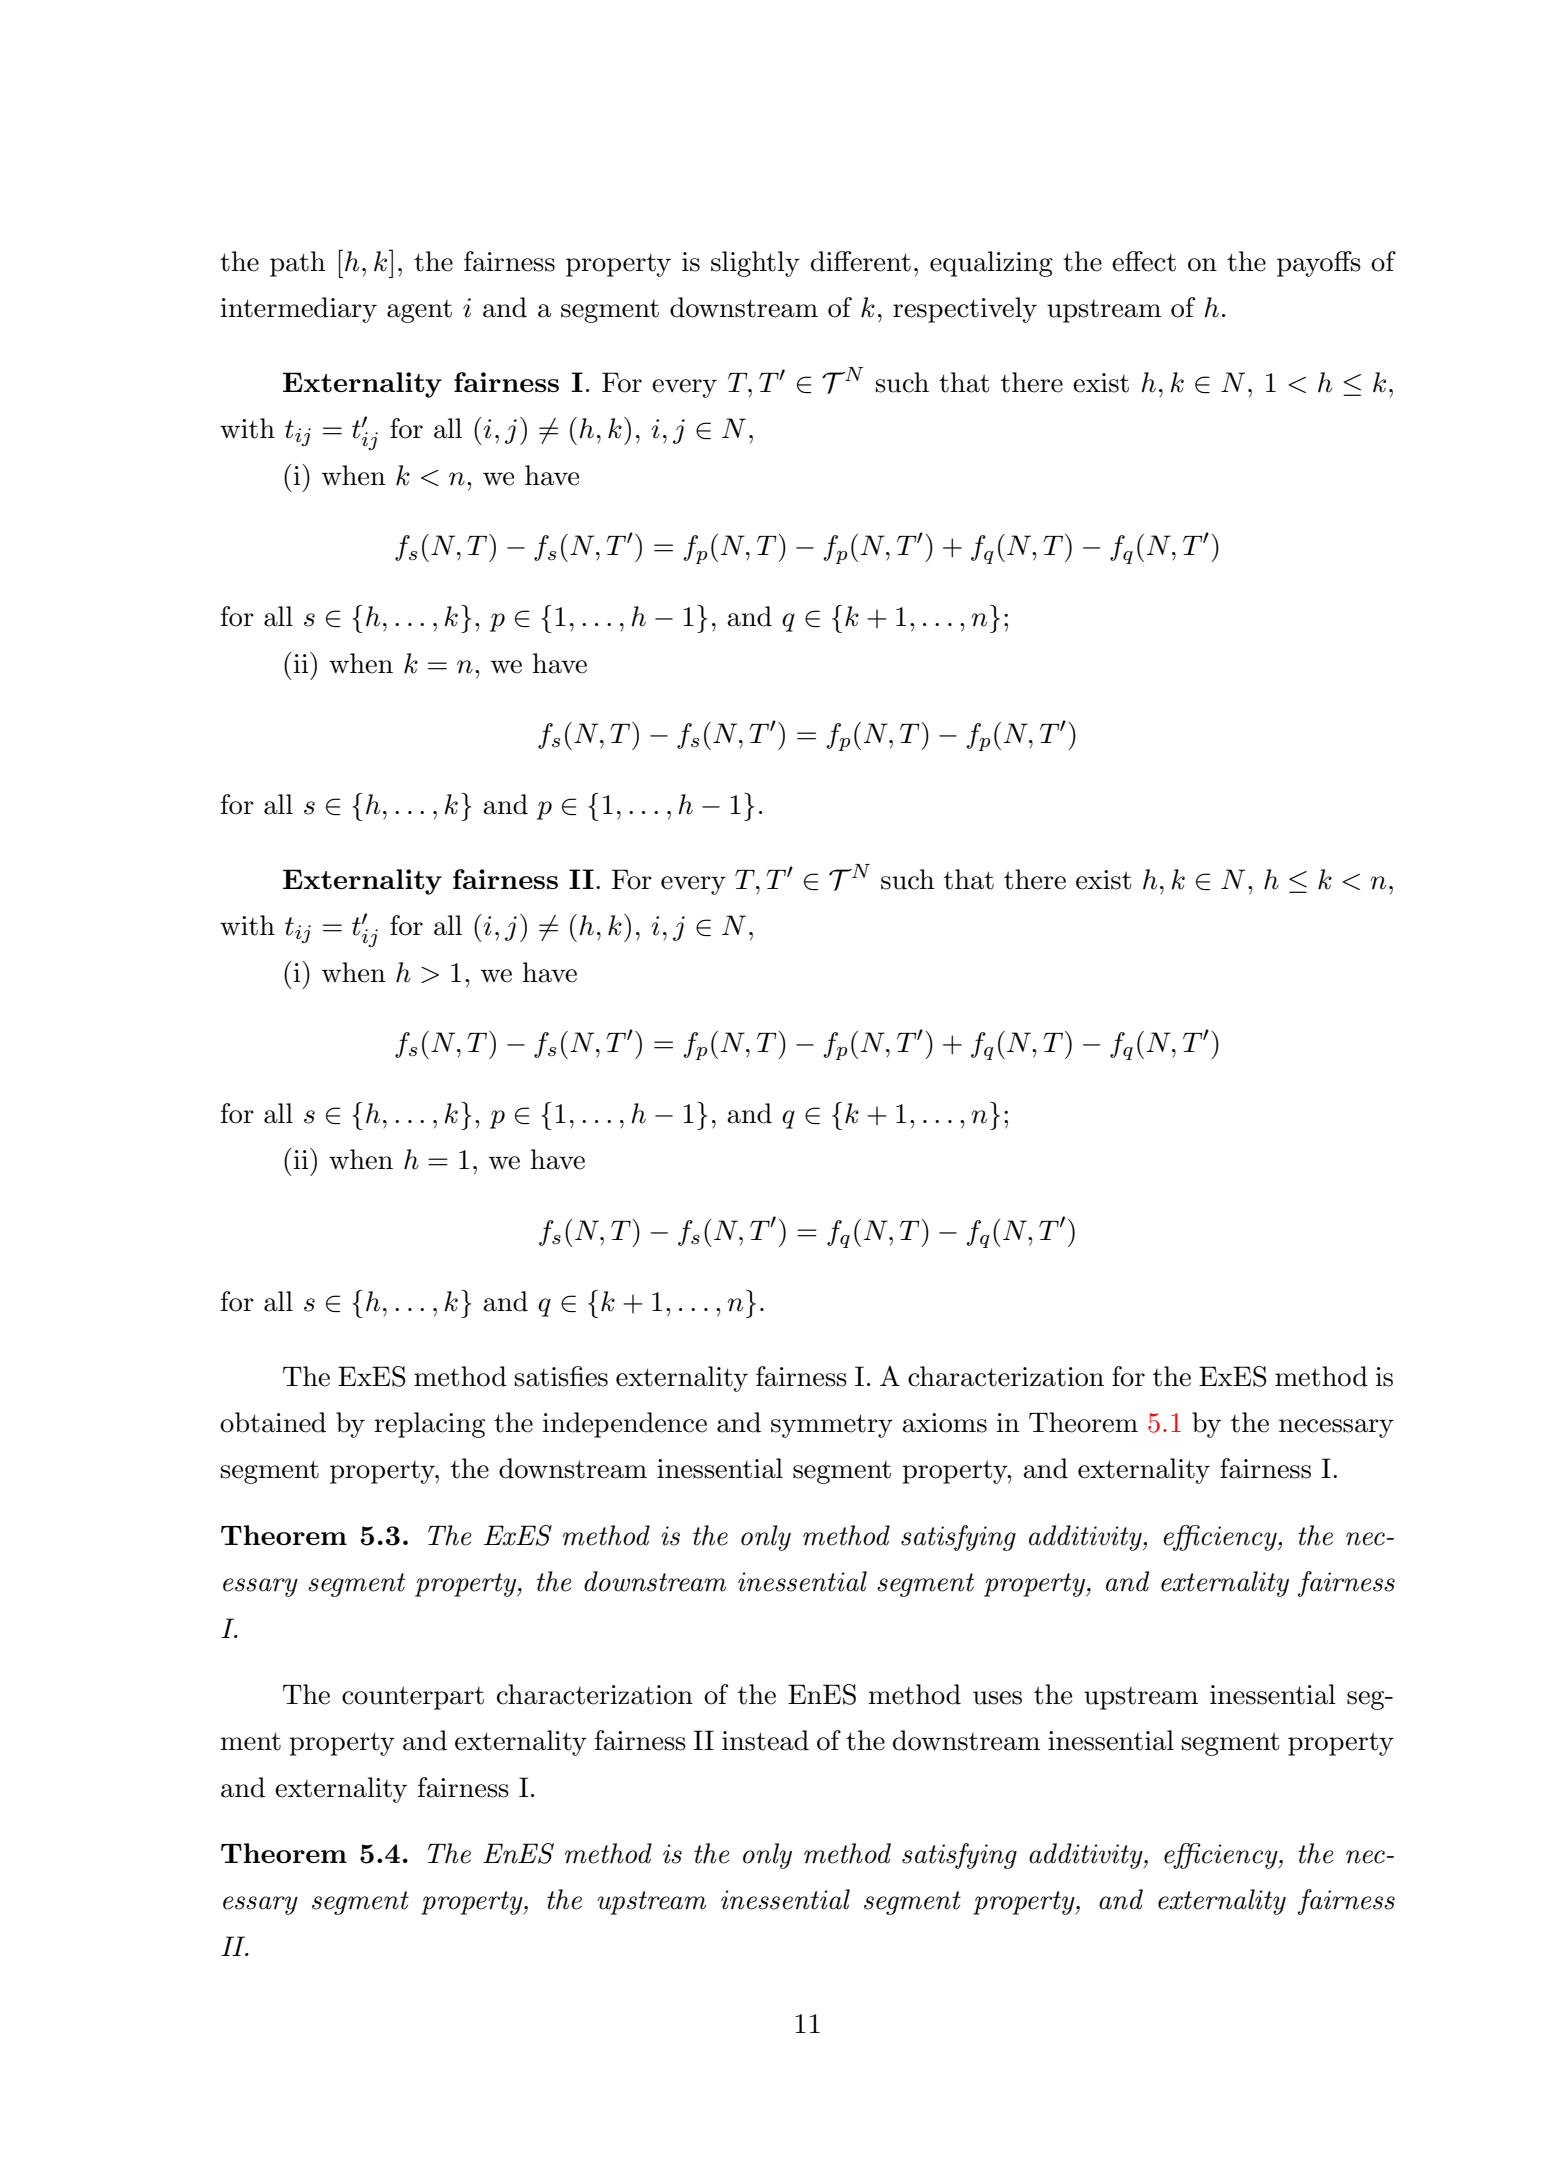 This screenshot has height=2180, width=1542. Describe the element at coordinates (419, 311) in the screenshot. I see `agent` at that location.
